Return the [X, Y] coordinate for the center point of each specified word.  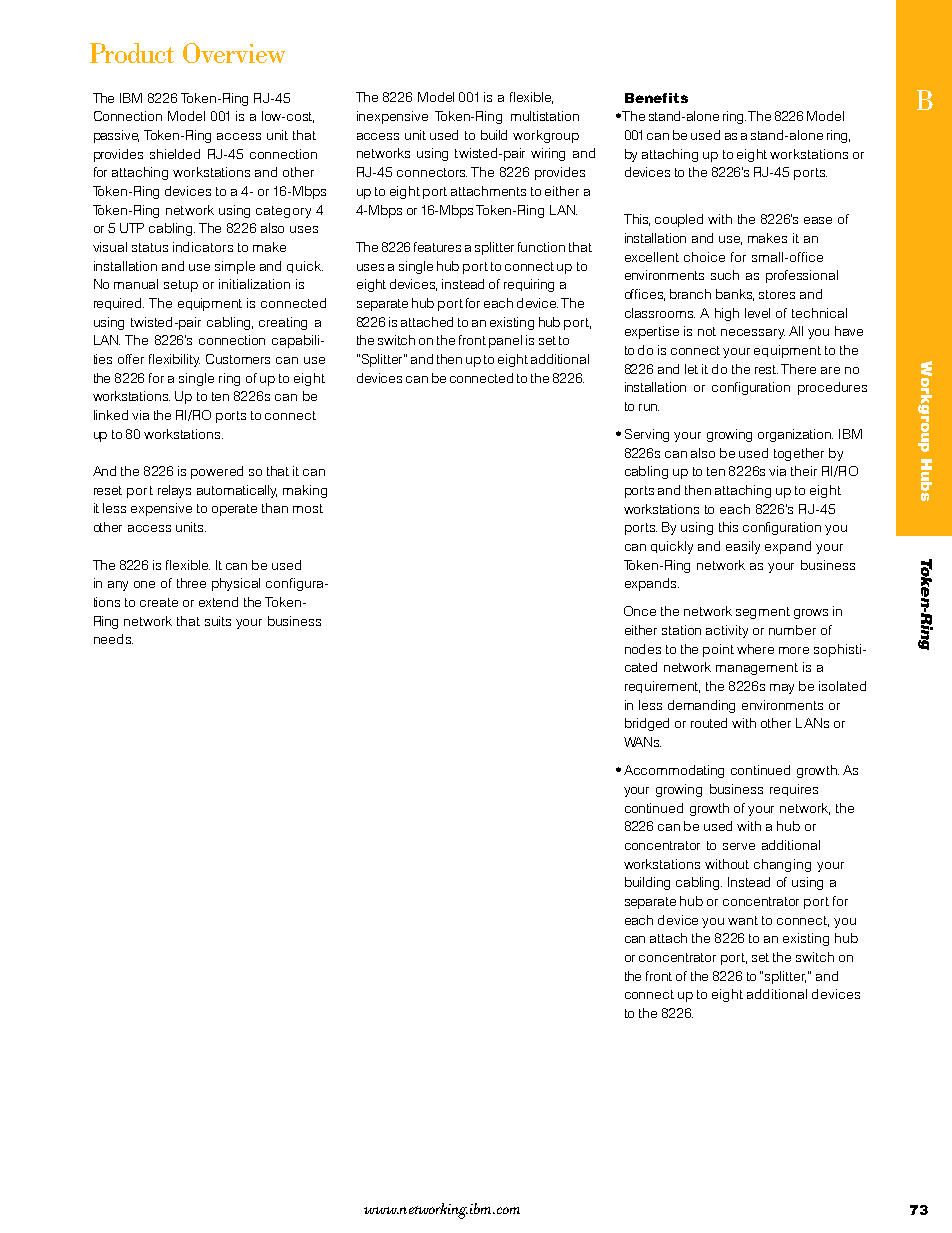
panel [505, 341]
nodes [643, 649]
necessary [753, 334]
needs [113, 639]
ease [818, 220]
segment [763, 613]
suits [218, 621]
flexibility [174, 360]
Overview [234, 53]
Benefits [656, 98]
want [743, 920]
